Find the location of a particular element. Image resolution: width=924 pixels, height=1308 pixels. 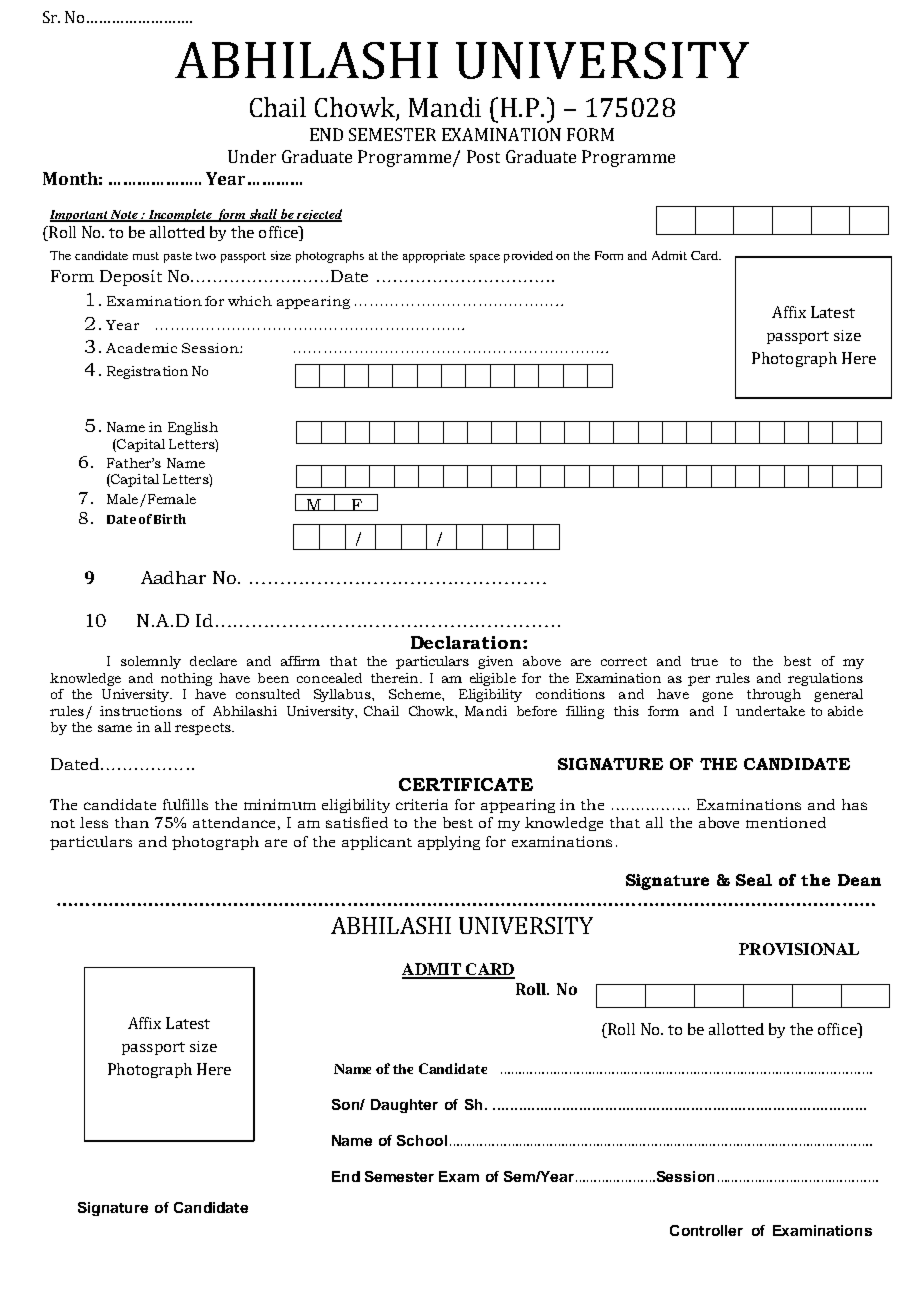

paste is located at coordinates (178, 257).
